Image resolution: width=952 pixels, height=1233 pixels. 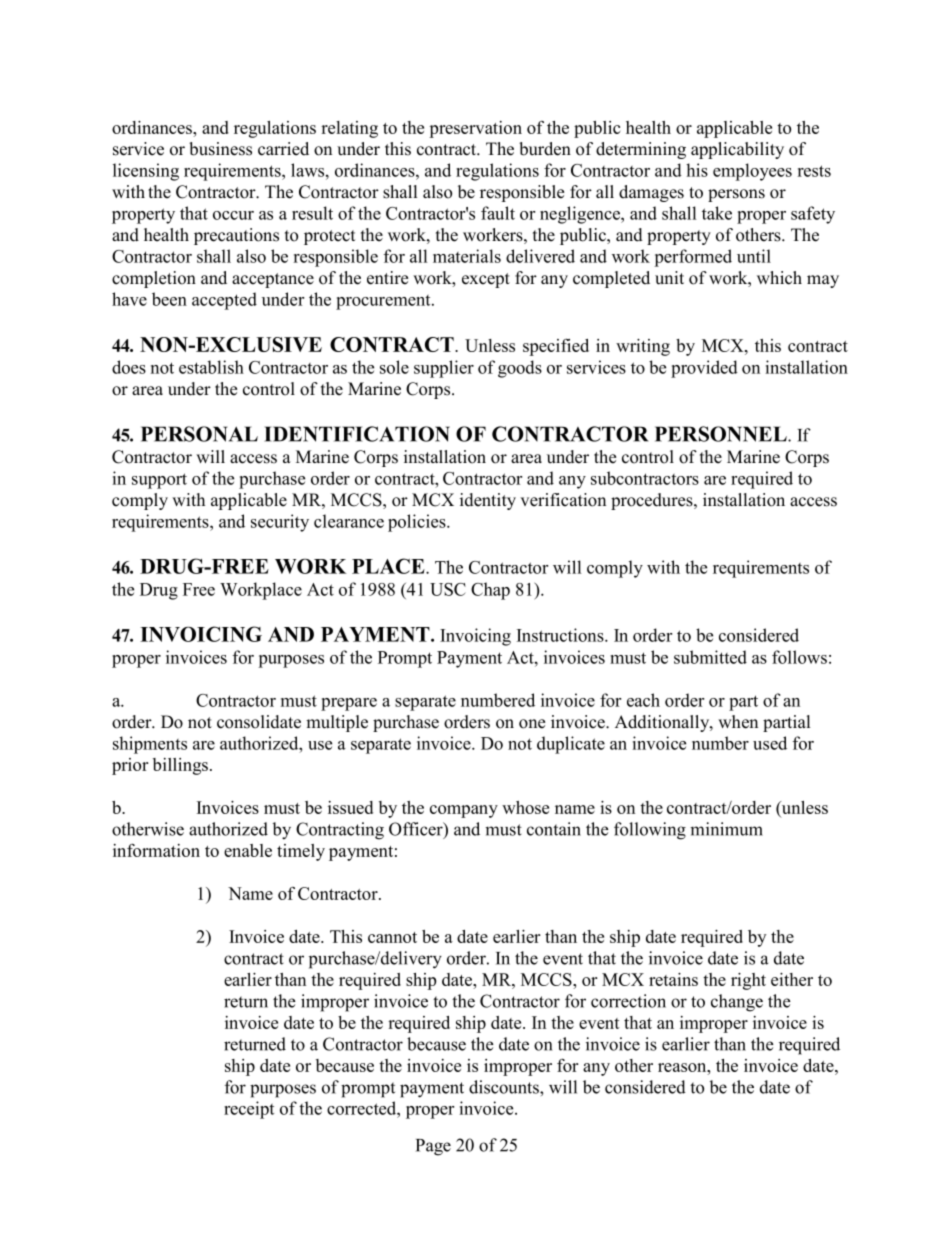 What do you see at coordinates (726, 829) in the screenshot?
I see `minimum` at bounding box center [726, 829].
